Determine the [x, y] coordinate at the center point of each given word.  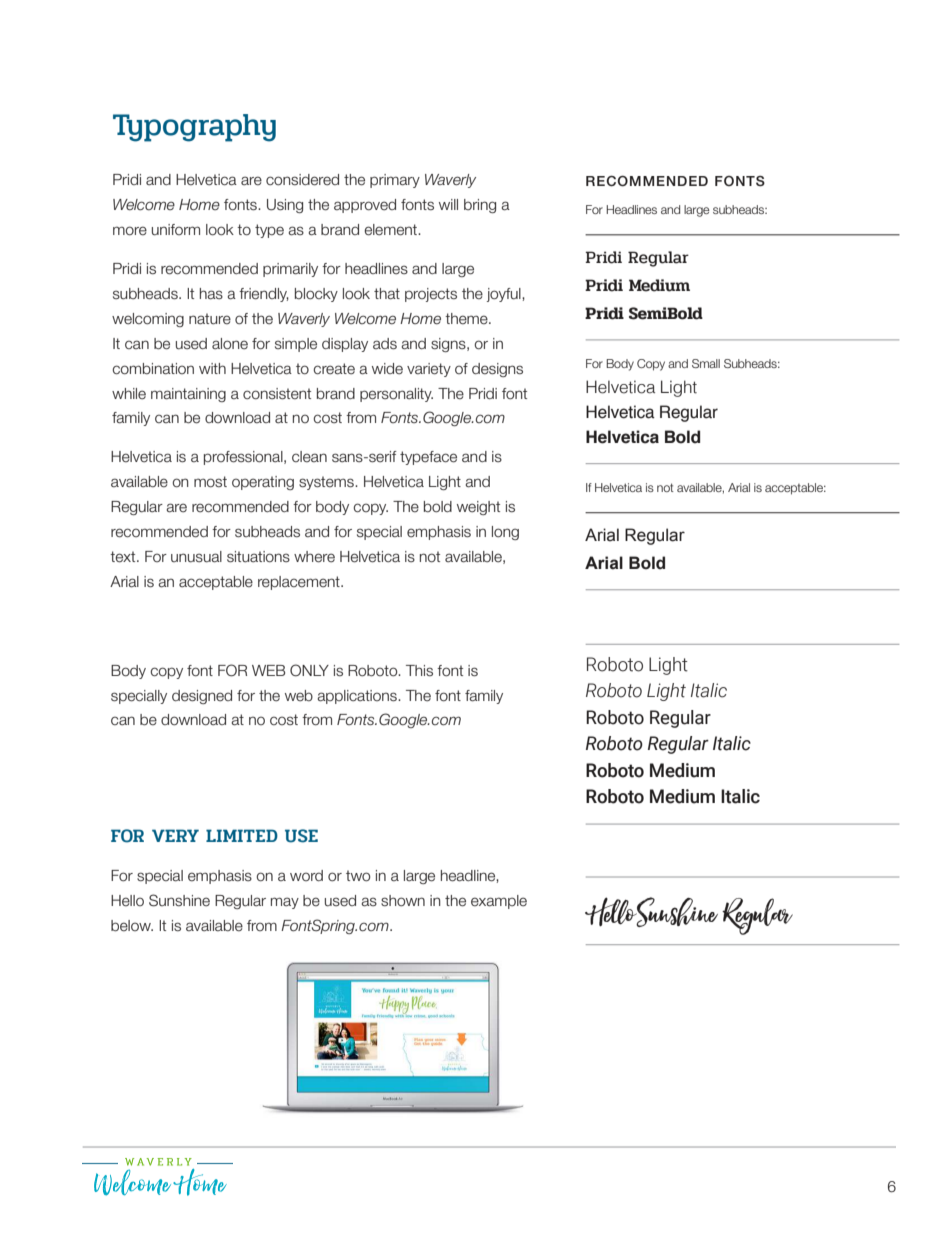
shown [403, 901]
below [132, 926]
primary [395, 181]
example [499, 902]
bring [480, 206]
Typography [194, 128]
